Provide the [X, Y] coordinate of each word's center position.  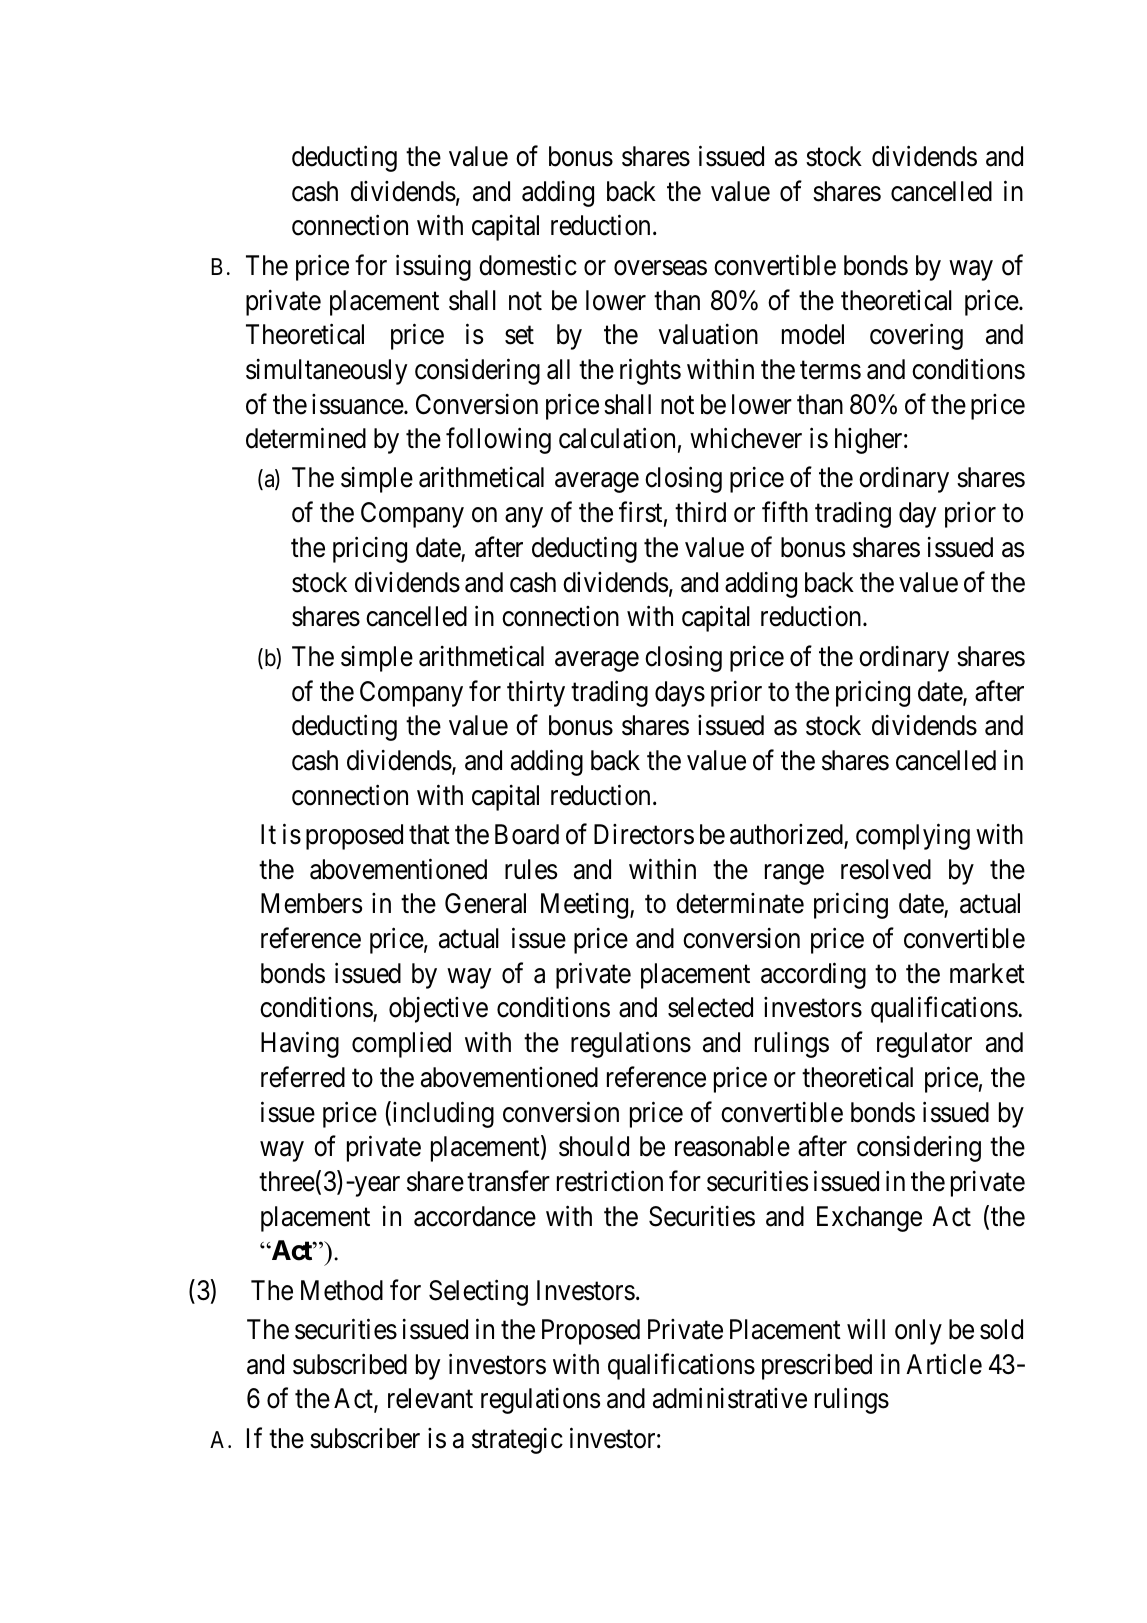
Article [944, 1364]
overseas [660, 268]
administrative [730, 1398]
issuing [433, 267]
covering [916, 337]
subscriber [365, 1438]
